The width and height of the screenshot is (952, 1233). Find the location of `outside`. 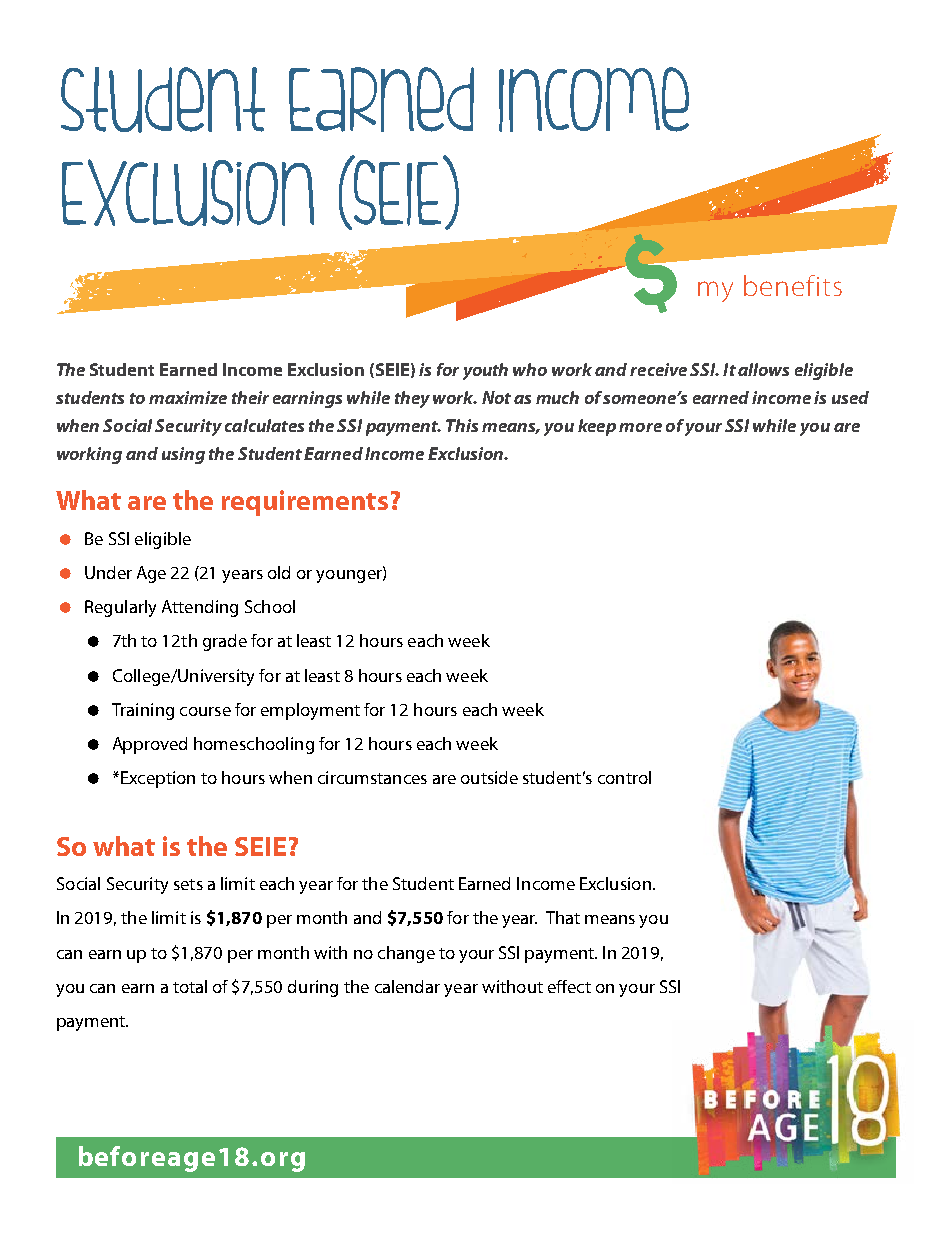

outside is located at coordinates (489, 777).
